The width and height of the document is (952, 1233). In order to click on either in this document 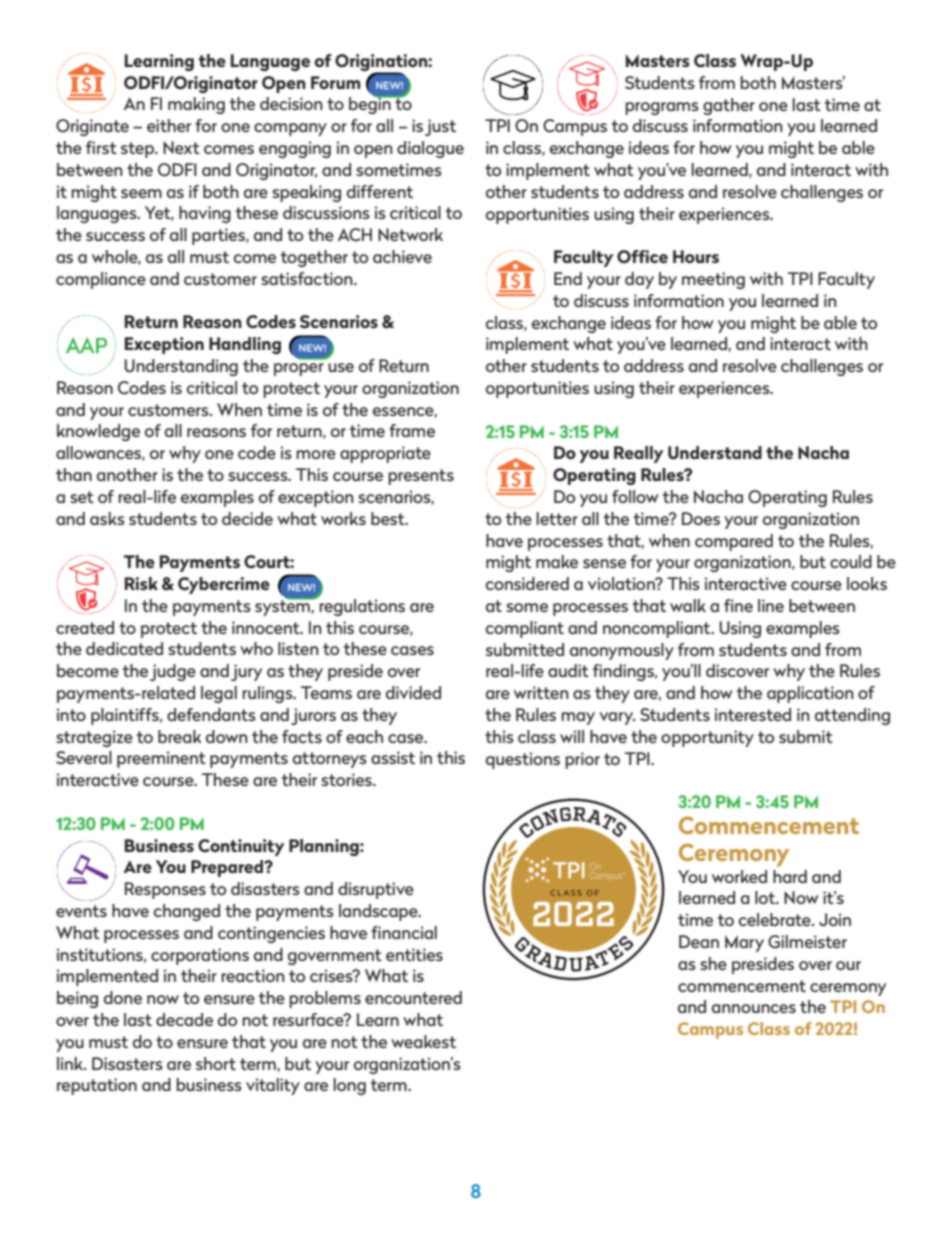, I will do `click(169, 125)`.
